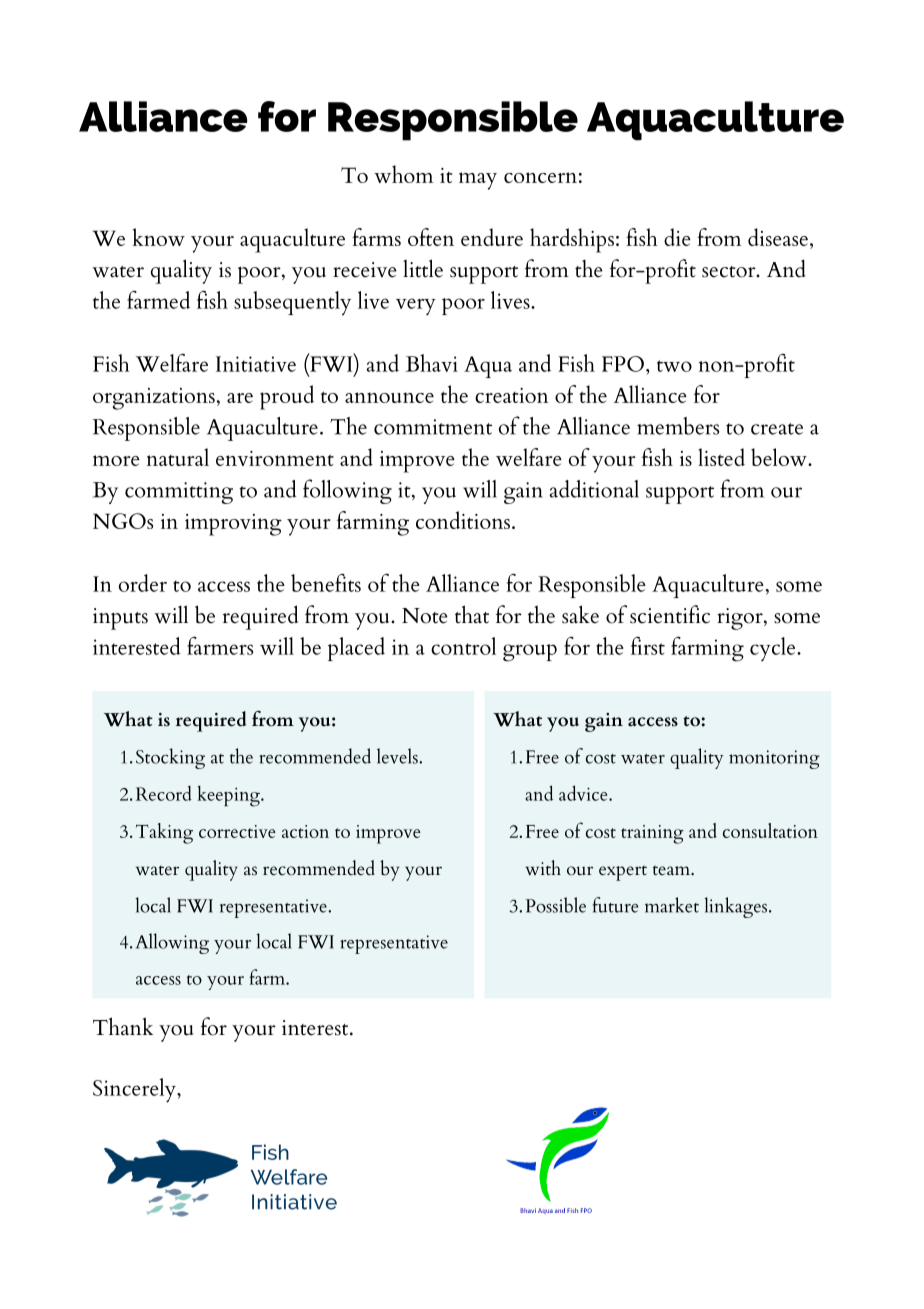  What do you see at coordinates (677, 237) in the screenshot?
I see `die` at bounding box center [677, 237].
